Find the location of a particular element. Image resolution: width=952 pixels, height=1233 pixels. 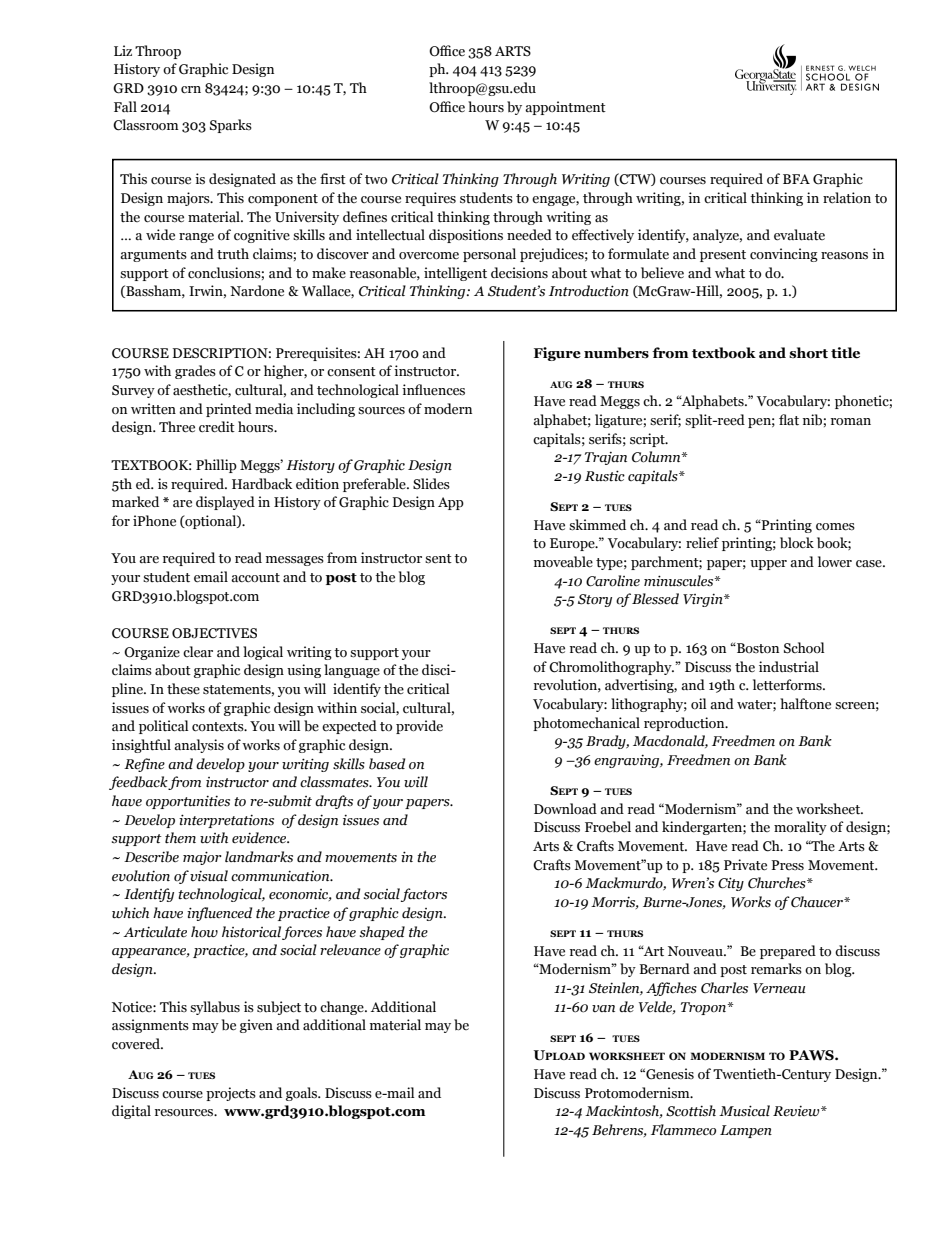

provide is located at coordinates (419, 727).
